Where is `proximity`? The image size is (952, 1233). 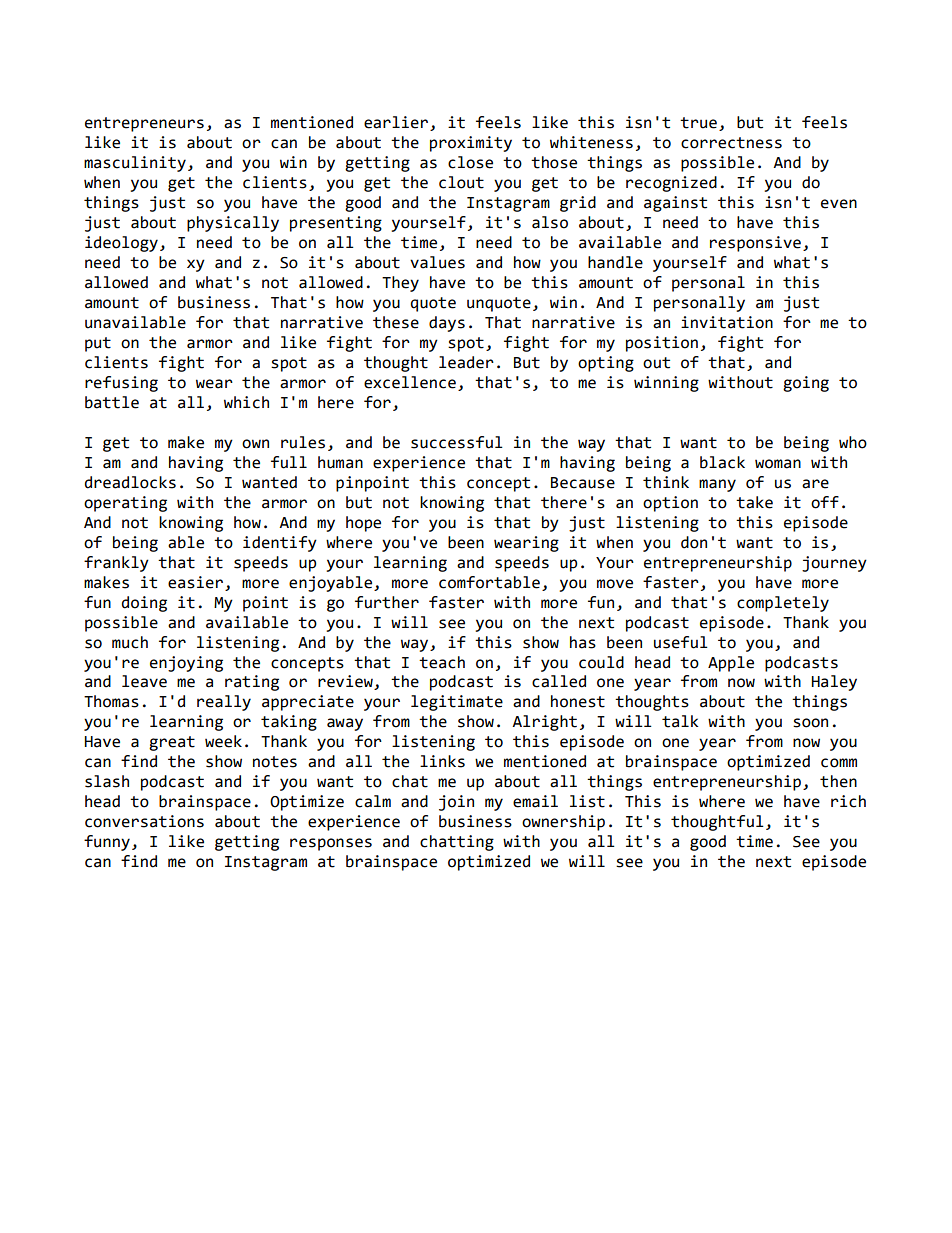 proximity is located at coordinates (471, 144).
